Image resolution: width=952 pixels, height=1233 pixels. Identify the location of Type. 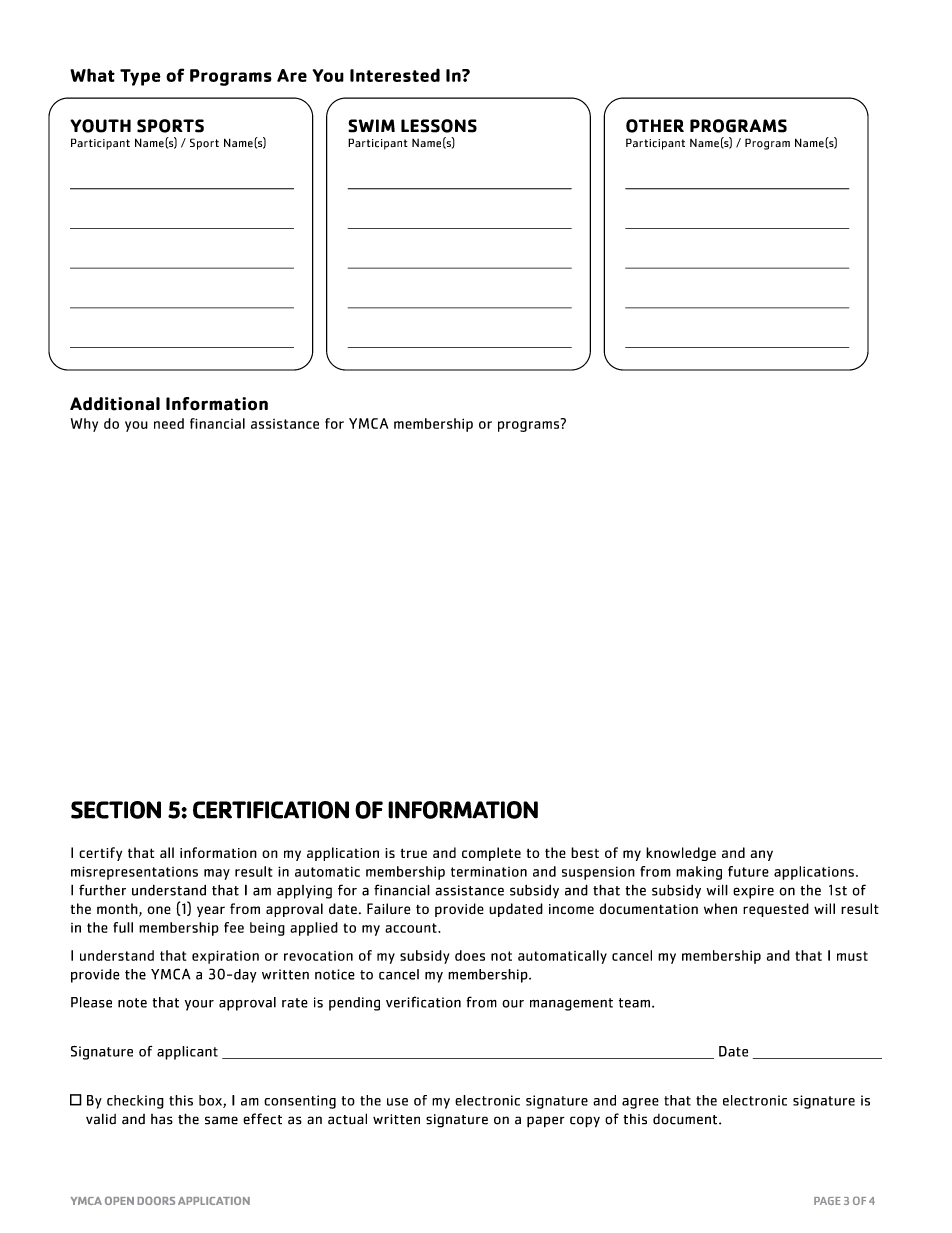
(140, 77).
